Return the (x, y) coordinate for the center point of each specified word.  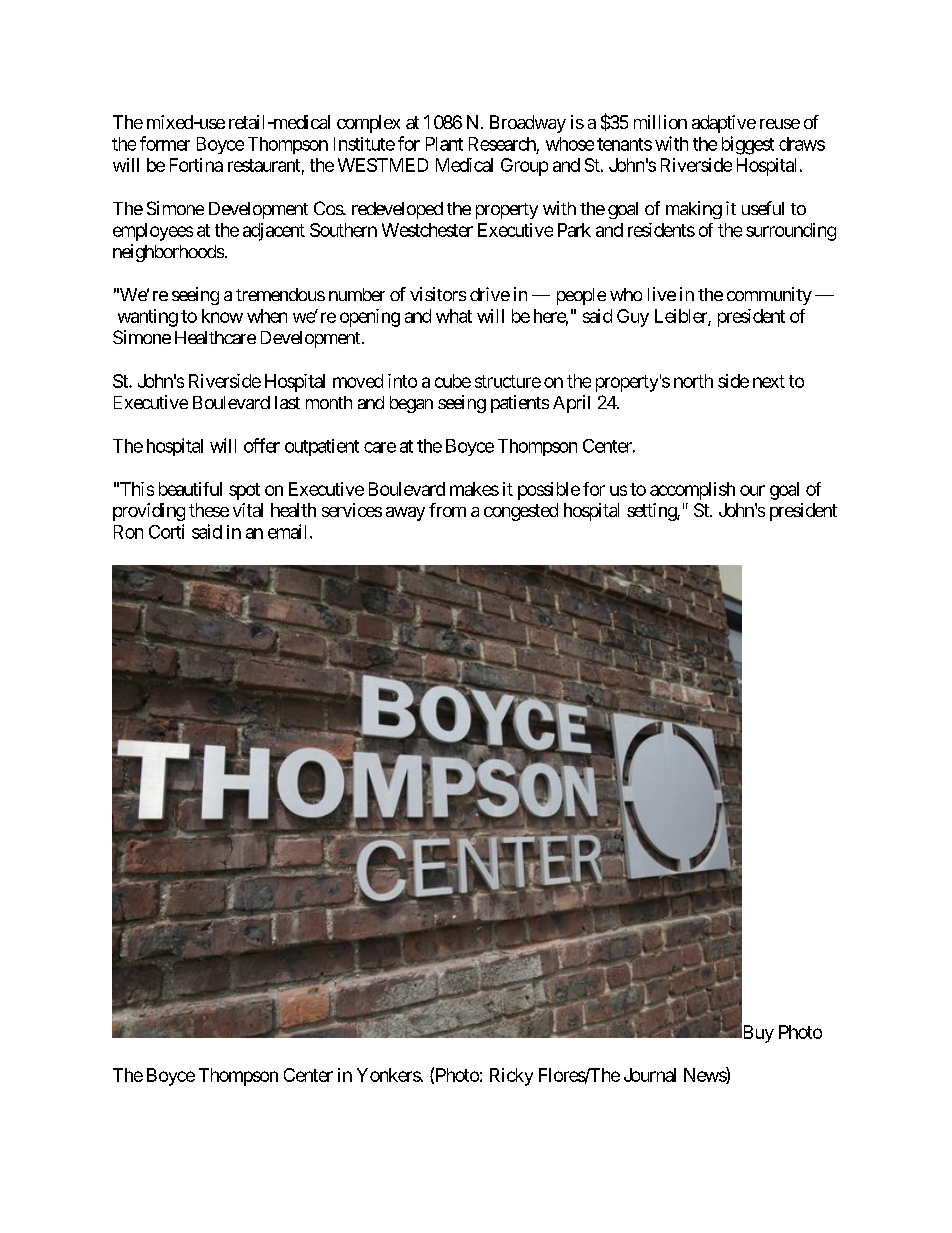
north (693, 381)
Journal (650, 1075)
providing (149, 512)
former (165, 143)
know (222, 316)
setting (652, 512)
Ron (128, 532)
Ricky (511, 1077)
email (289, 531)
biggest (748, 145)
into (402, 381)
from (447, 510)
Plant (444, 144)
